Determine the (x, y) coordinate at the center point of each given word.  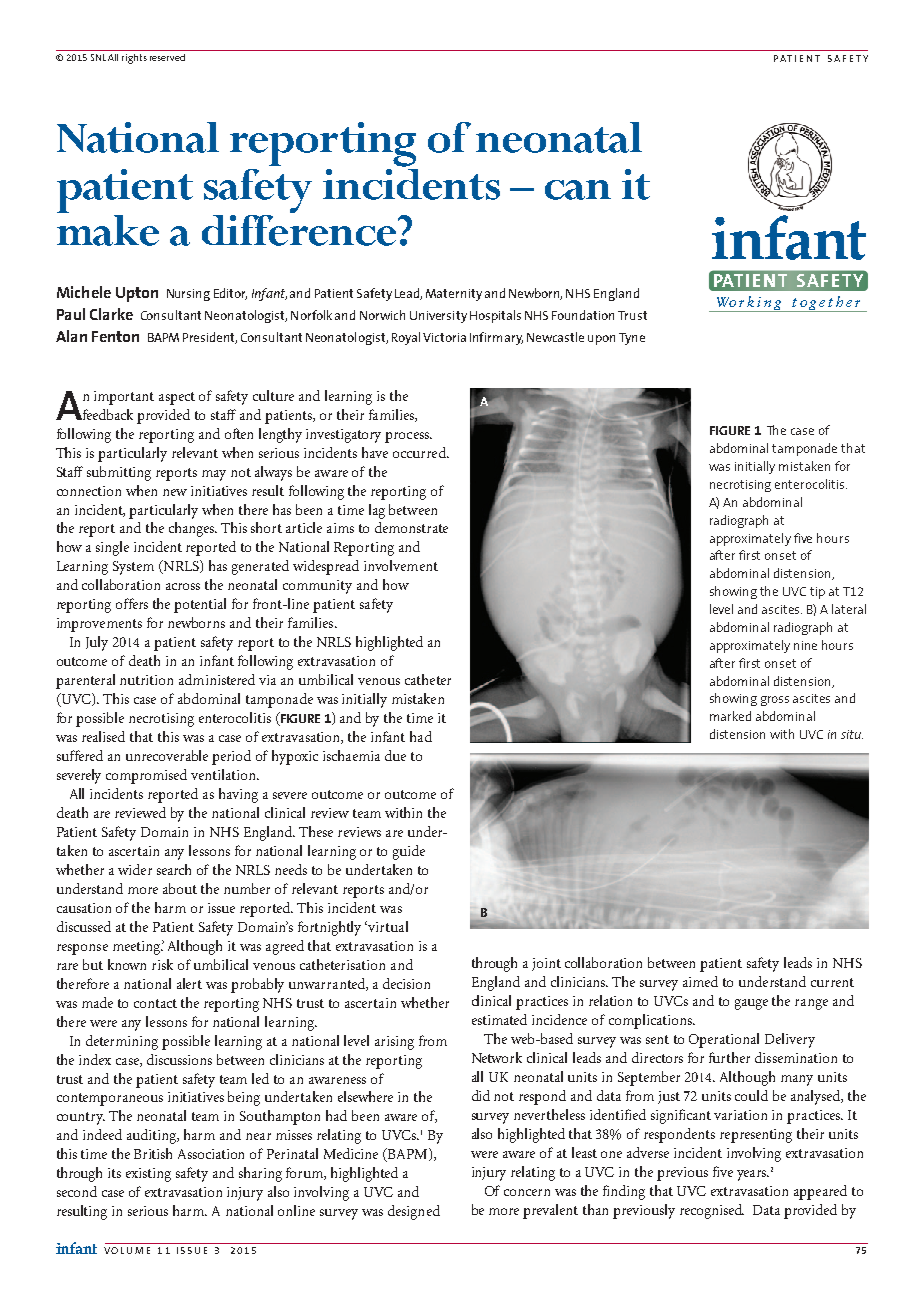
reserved (167, 57)
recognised (712, 1211)
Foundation (583, 315)
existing (148, 1175)
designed (414, 1212)
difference (300, 230)
